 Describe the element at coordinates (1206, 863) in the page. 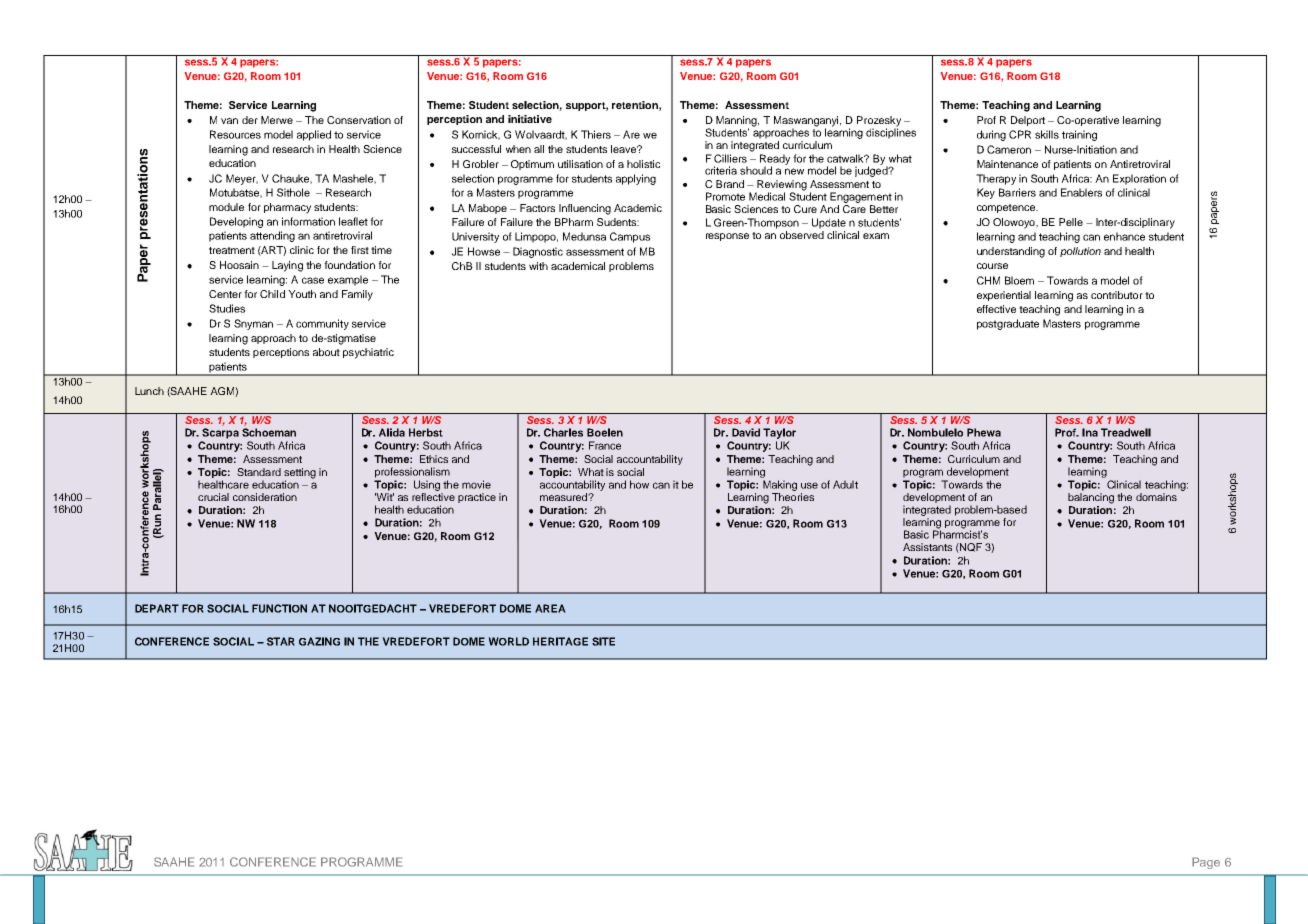

I see `Page` at that location.
